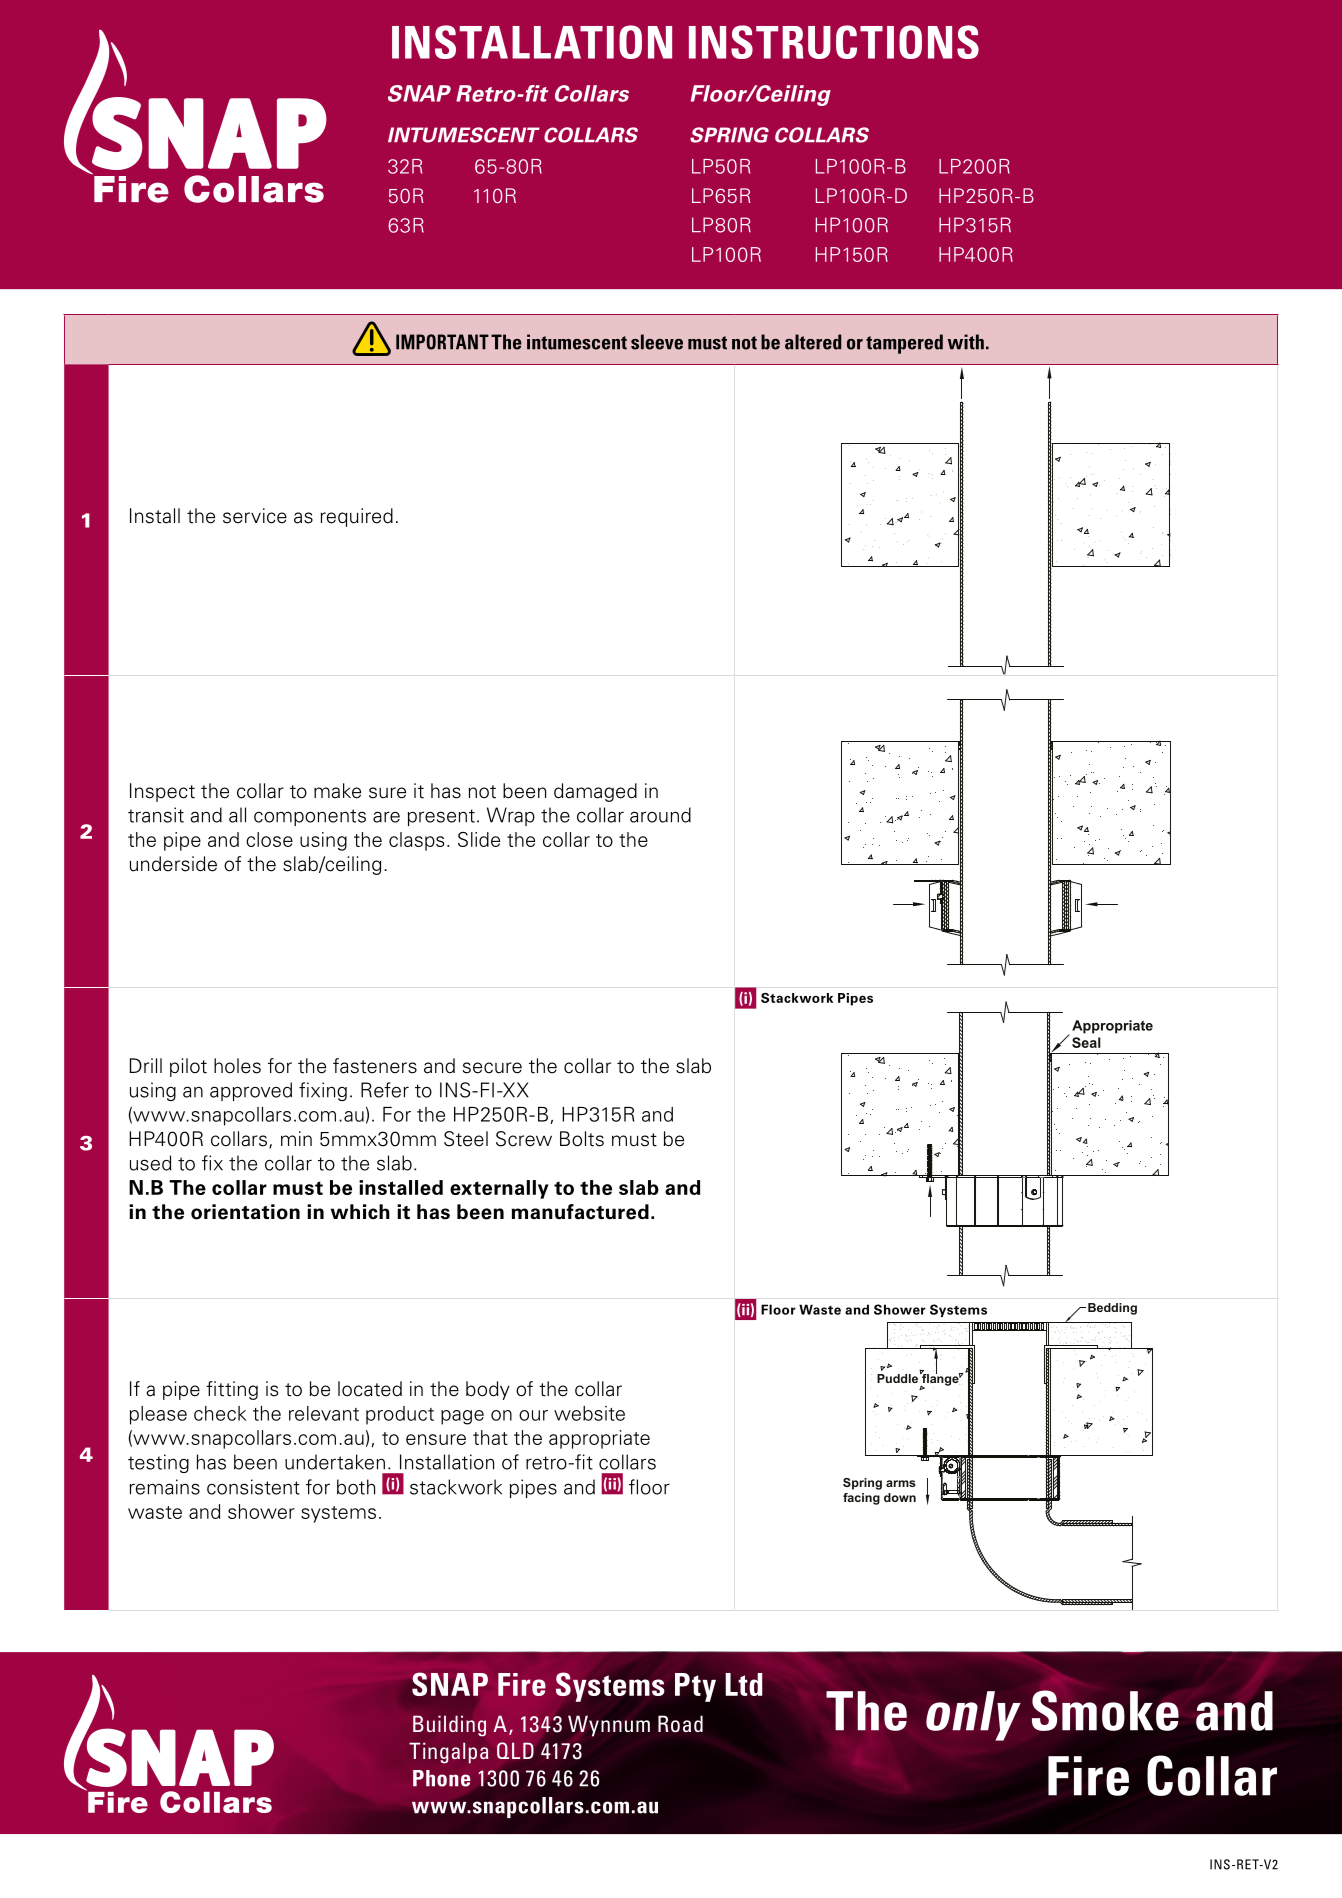  Describe the element at coordinates (449, 1726) in the document. I see `Building` at that location.
